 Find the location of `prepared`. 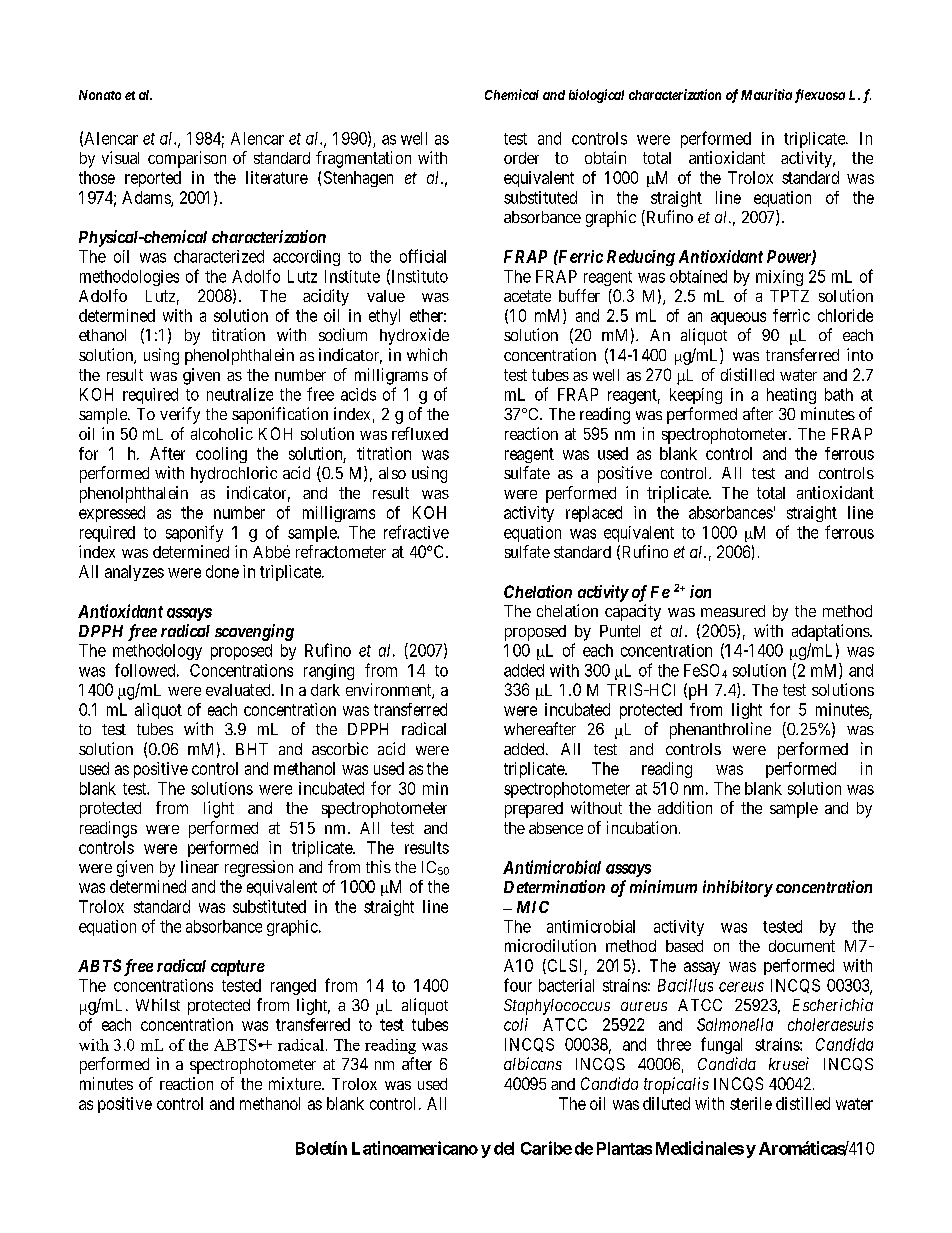

prepared is located at coordinates (534, 810).
